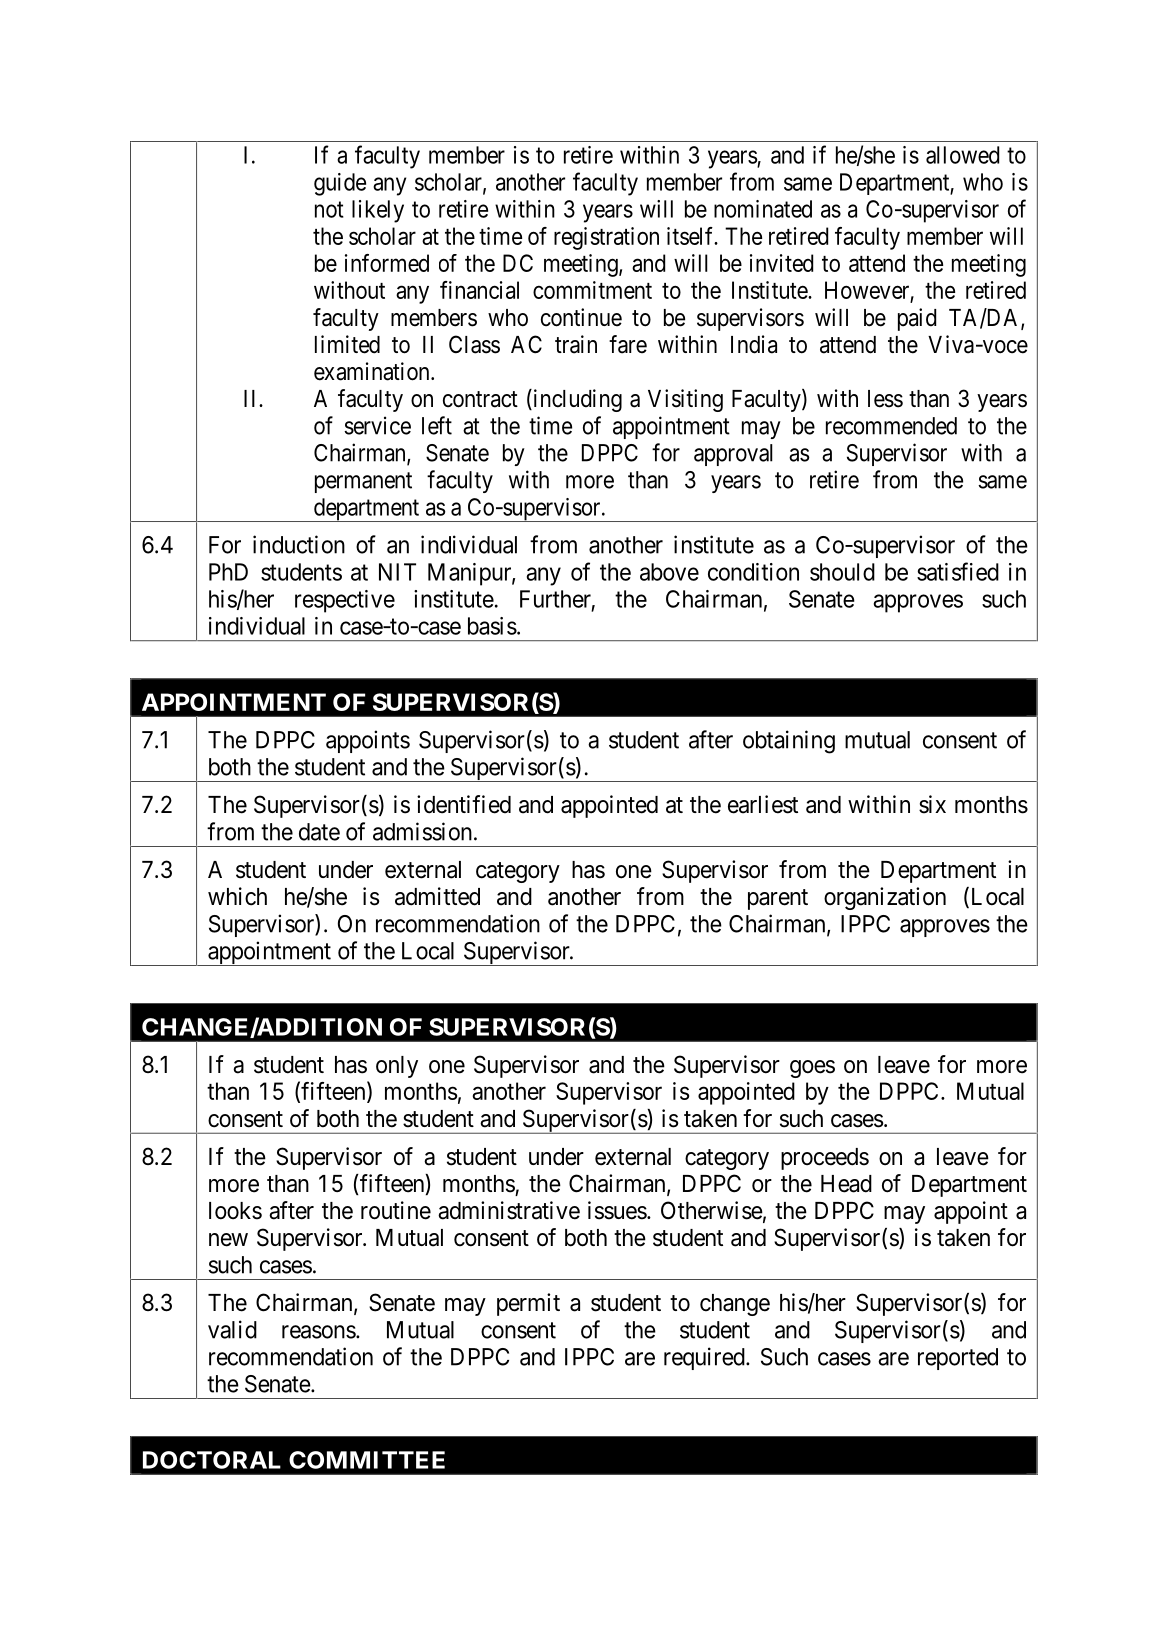  I want to click on six, so click(932, 804).
